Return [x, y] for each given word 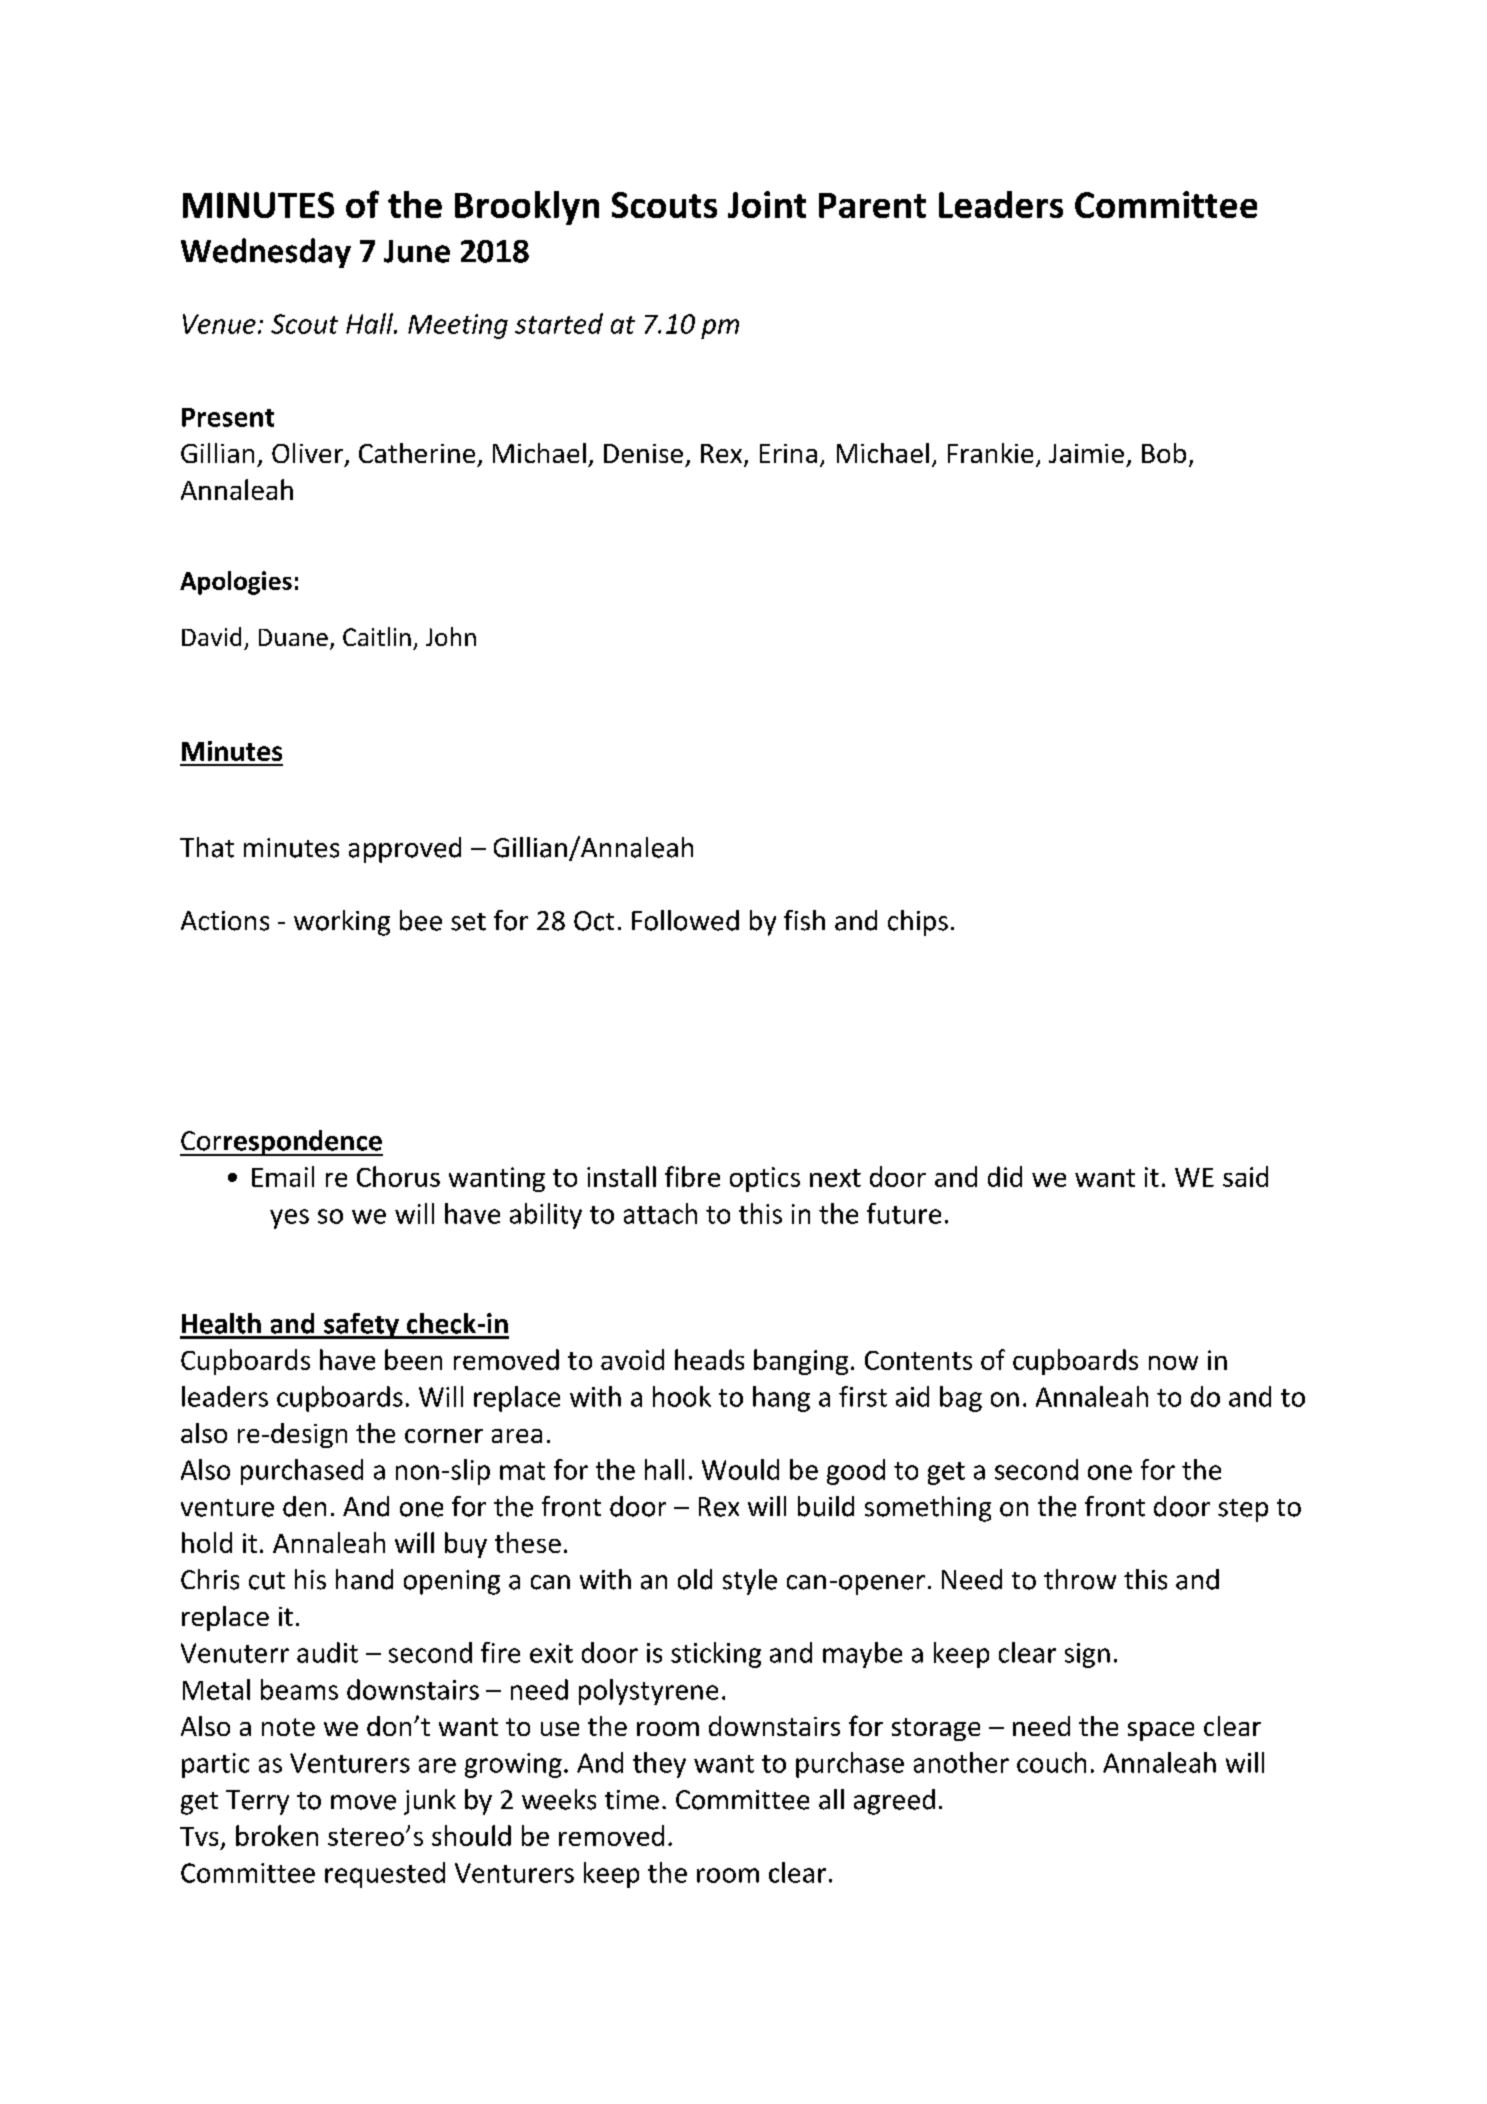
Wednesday [266, 253]
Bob [1164, 453]
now [1173, 1363]
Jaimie [1086, 453]
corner [444, 1436]
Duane [293, 637]
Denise [643, 453]
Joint [767, 204]
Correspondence [281, 1143]
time [632, 1800]
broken [277, 1835]
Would [740, 1469]
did [1005, 1176]
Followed [685, 920]
